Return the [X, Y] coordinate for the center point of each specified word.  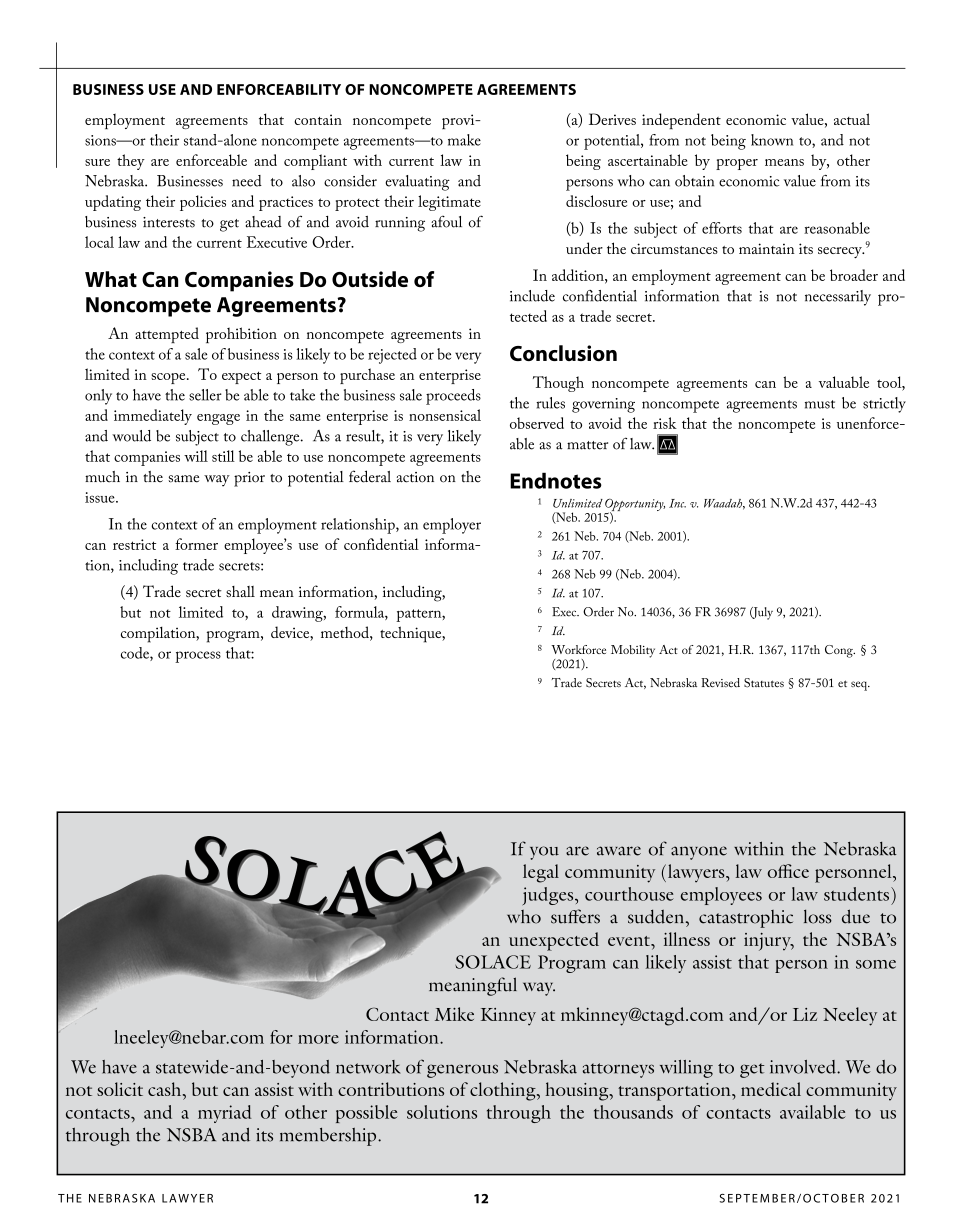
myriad [225, 1114]
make [464, 140]
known [772, 140]
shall [240, 591]
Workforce [578, 649]
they [131, 162]
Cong [840, 651]
